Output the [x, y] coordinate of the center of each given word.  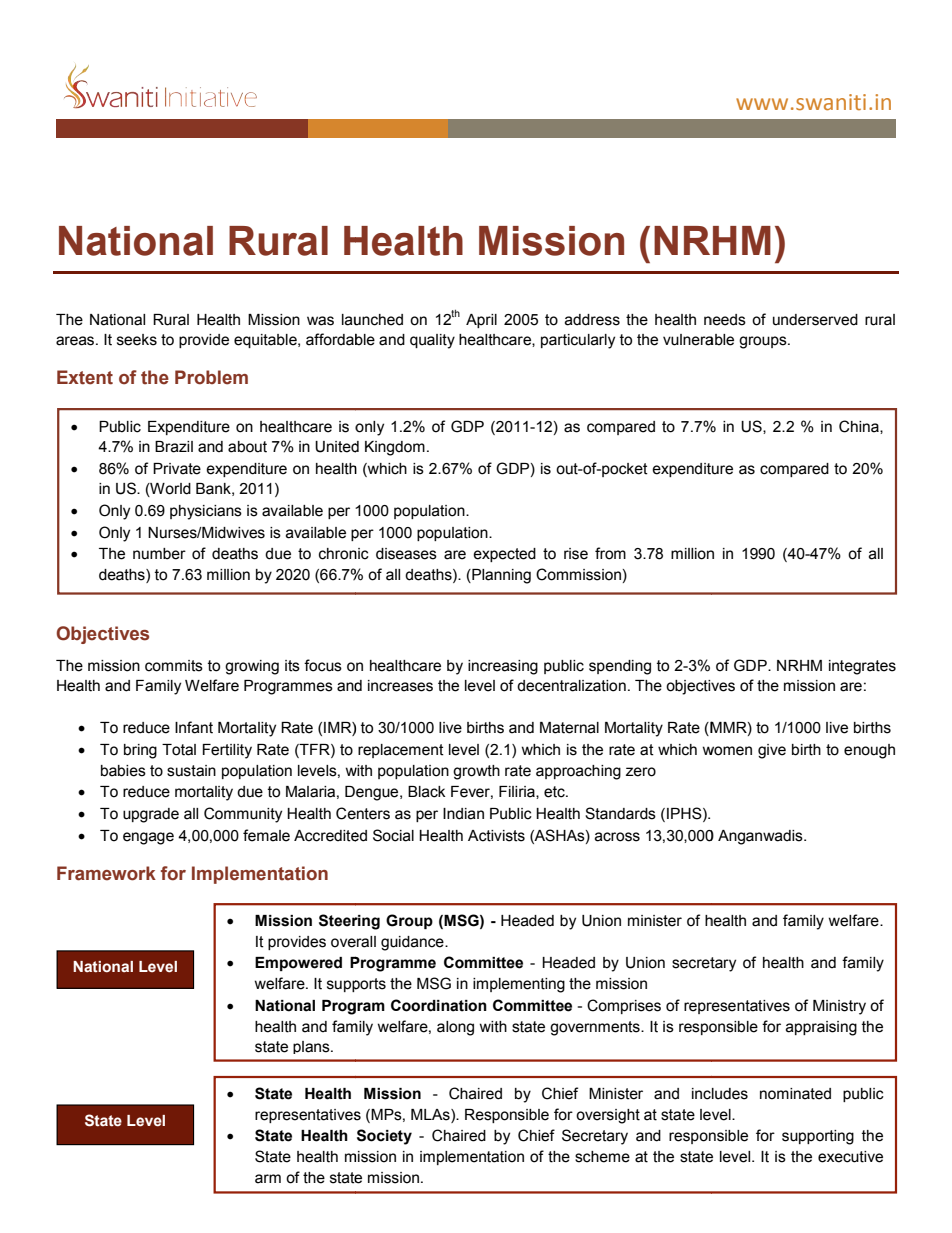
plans [312, 1047]
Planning [500, 576]
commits [174, 666]
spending [620, 667]
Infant [194, 727]
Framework [106, 873]
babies [123, 771]
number [159, 554]
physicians [206, 512]
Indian [463, 814]
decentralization [571, 686]
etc [555, 792]
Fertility [227, 751]
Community [243, 815]
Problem [211, 377]
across [617, 837]
